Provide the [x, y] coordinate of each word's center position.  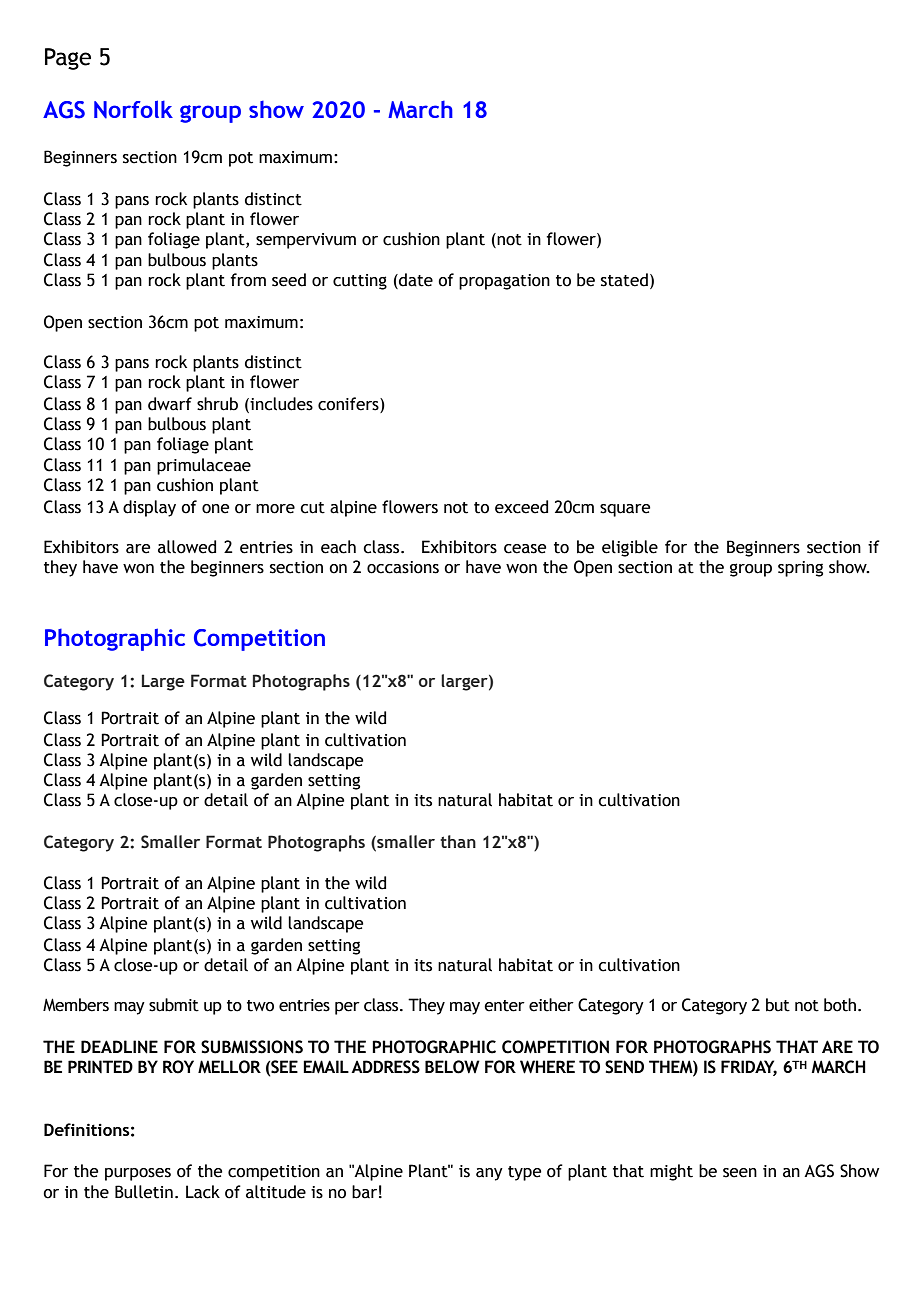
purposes [138, 1174]
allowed [187, 547]
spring [800, 569]
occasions [403, 567]
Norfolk [133, 109]
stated [624, 280]
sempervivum [306, 241]
